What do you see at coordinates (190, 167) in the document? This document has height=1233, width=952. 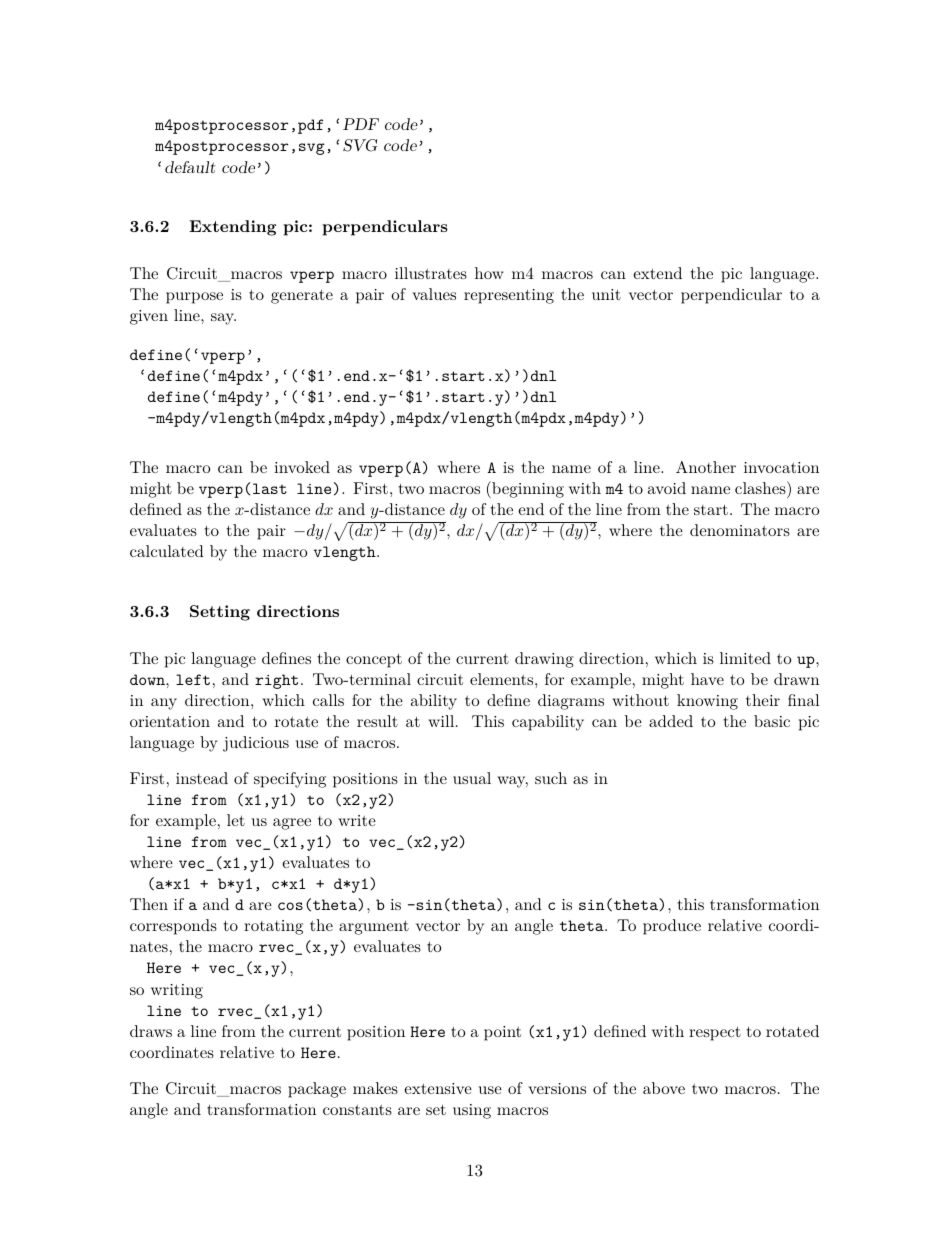 I see `default` at bounding box center [190, 167].
